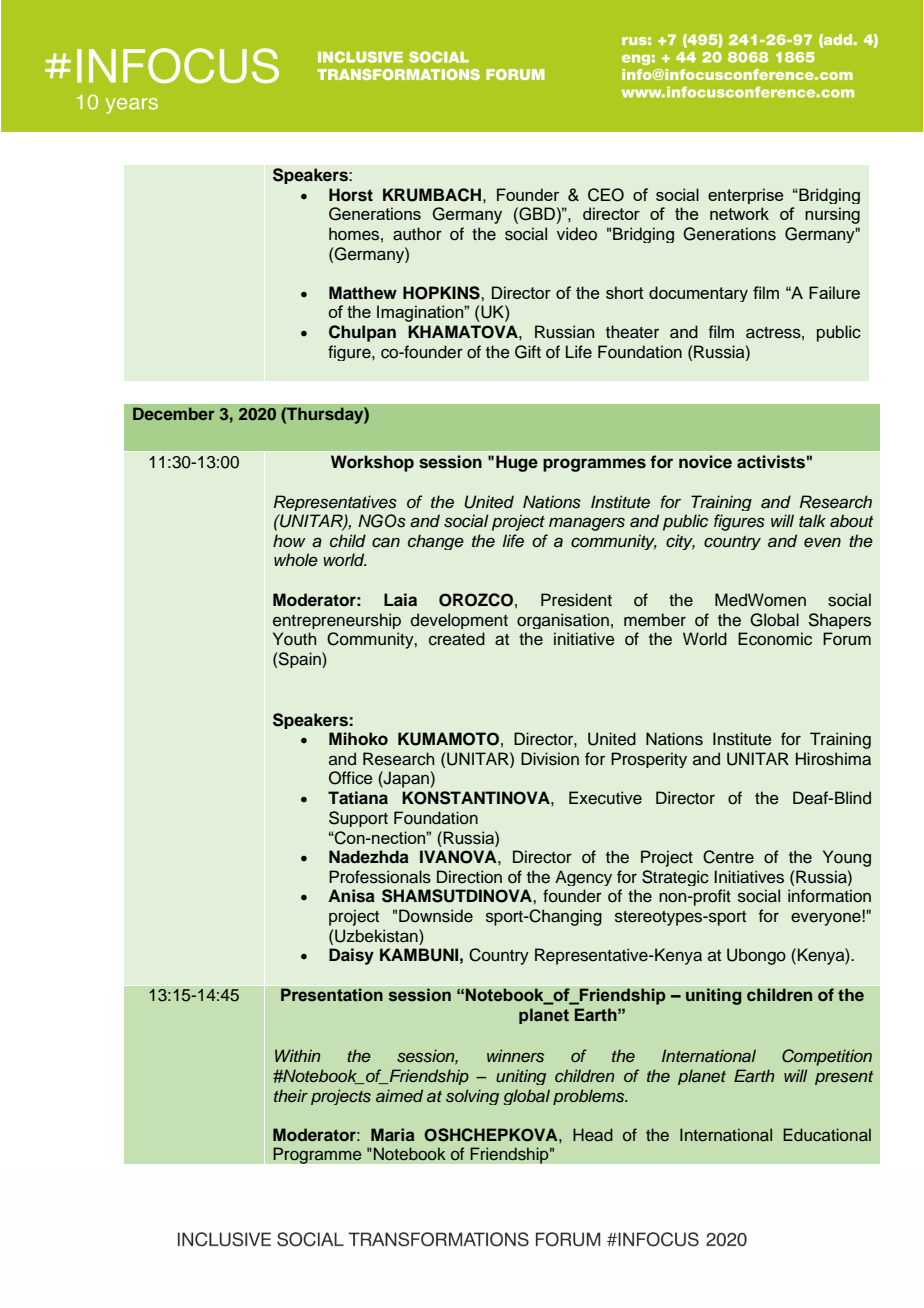 Image resolution: width=924 pixels, height=1308 pixels. I want to click on Huge, so click(517, 463).
